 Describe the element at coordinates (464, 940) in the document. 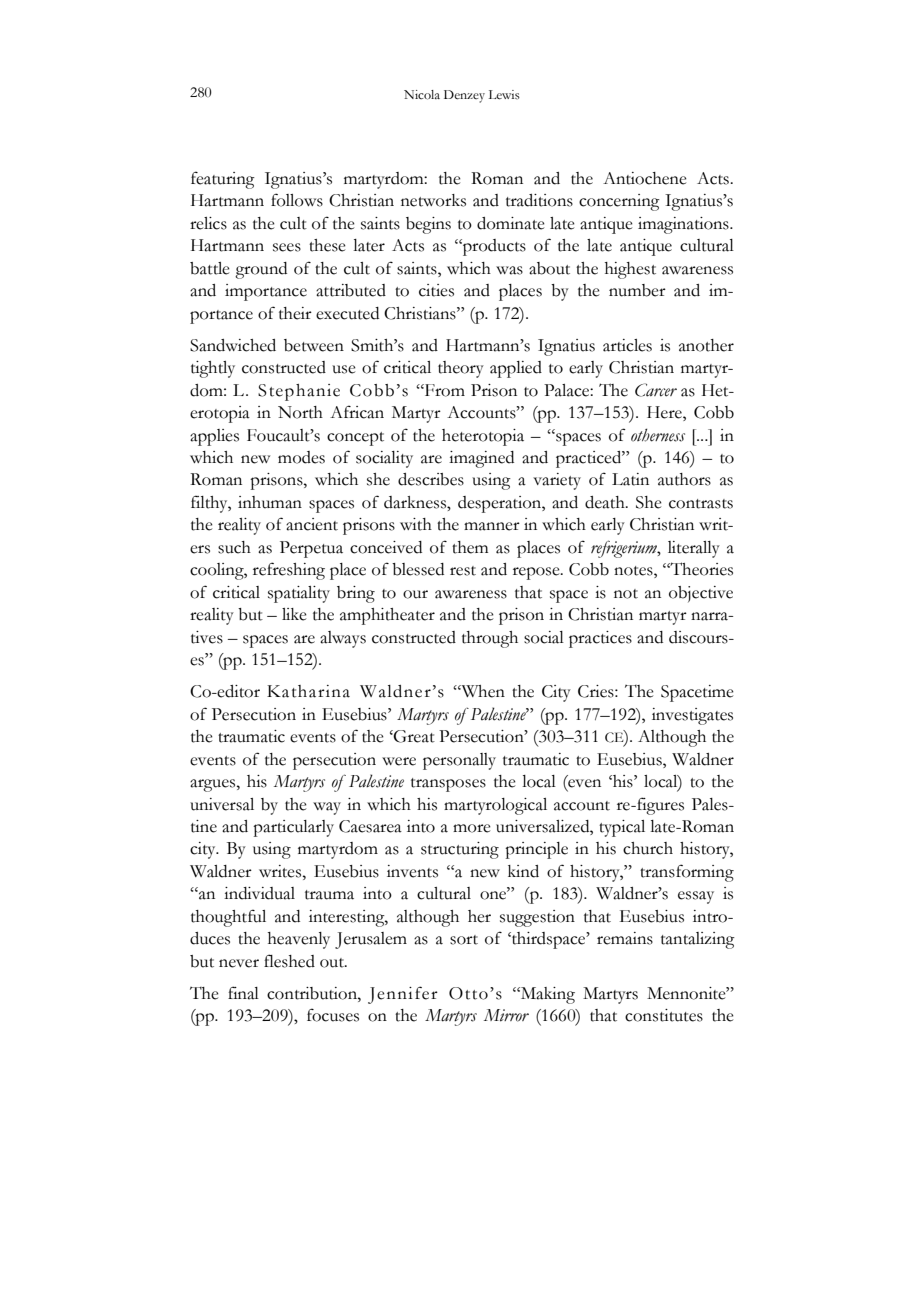

I see `sort` at that location.
